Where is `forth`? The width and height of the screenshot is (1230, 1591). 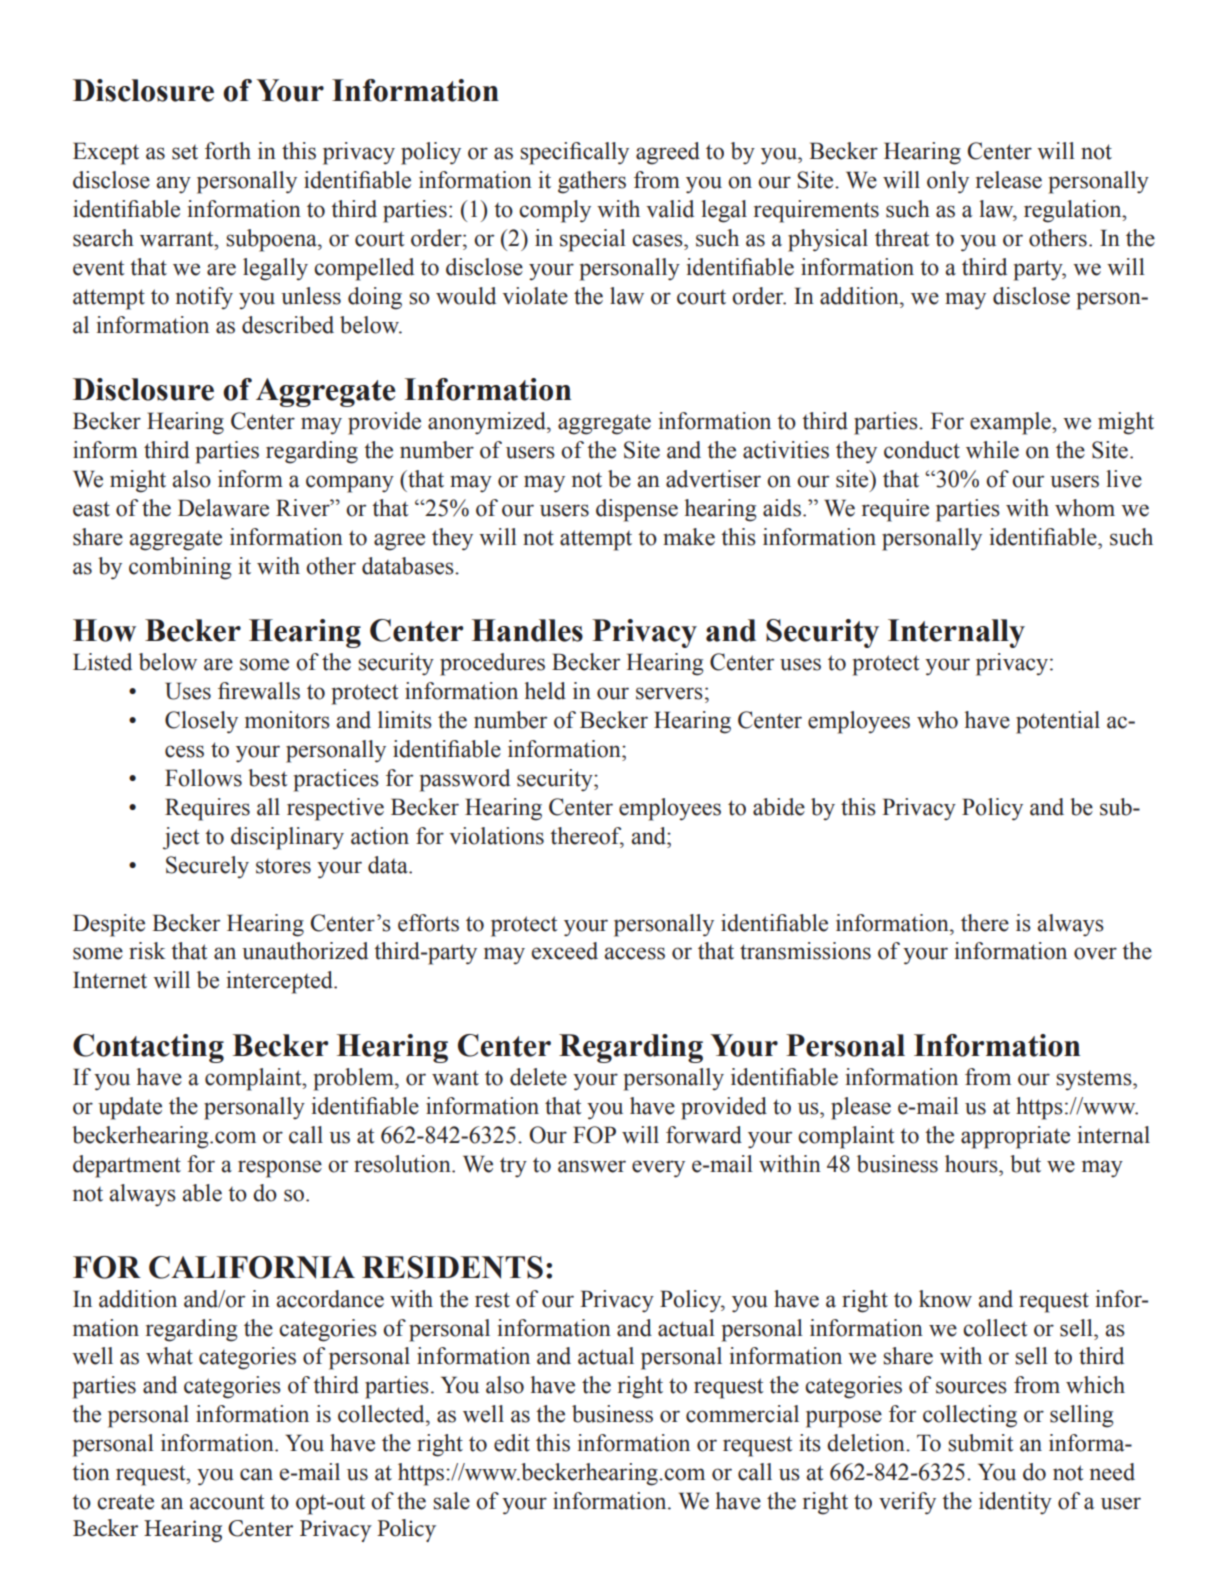 forth is located at coordinates (228, 151).
